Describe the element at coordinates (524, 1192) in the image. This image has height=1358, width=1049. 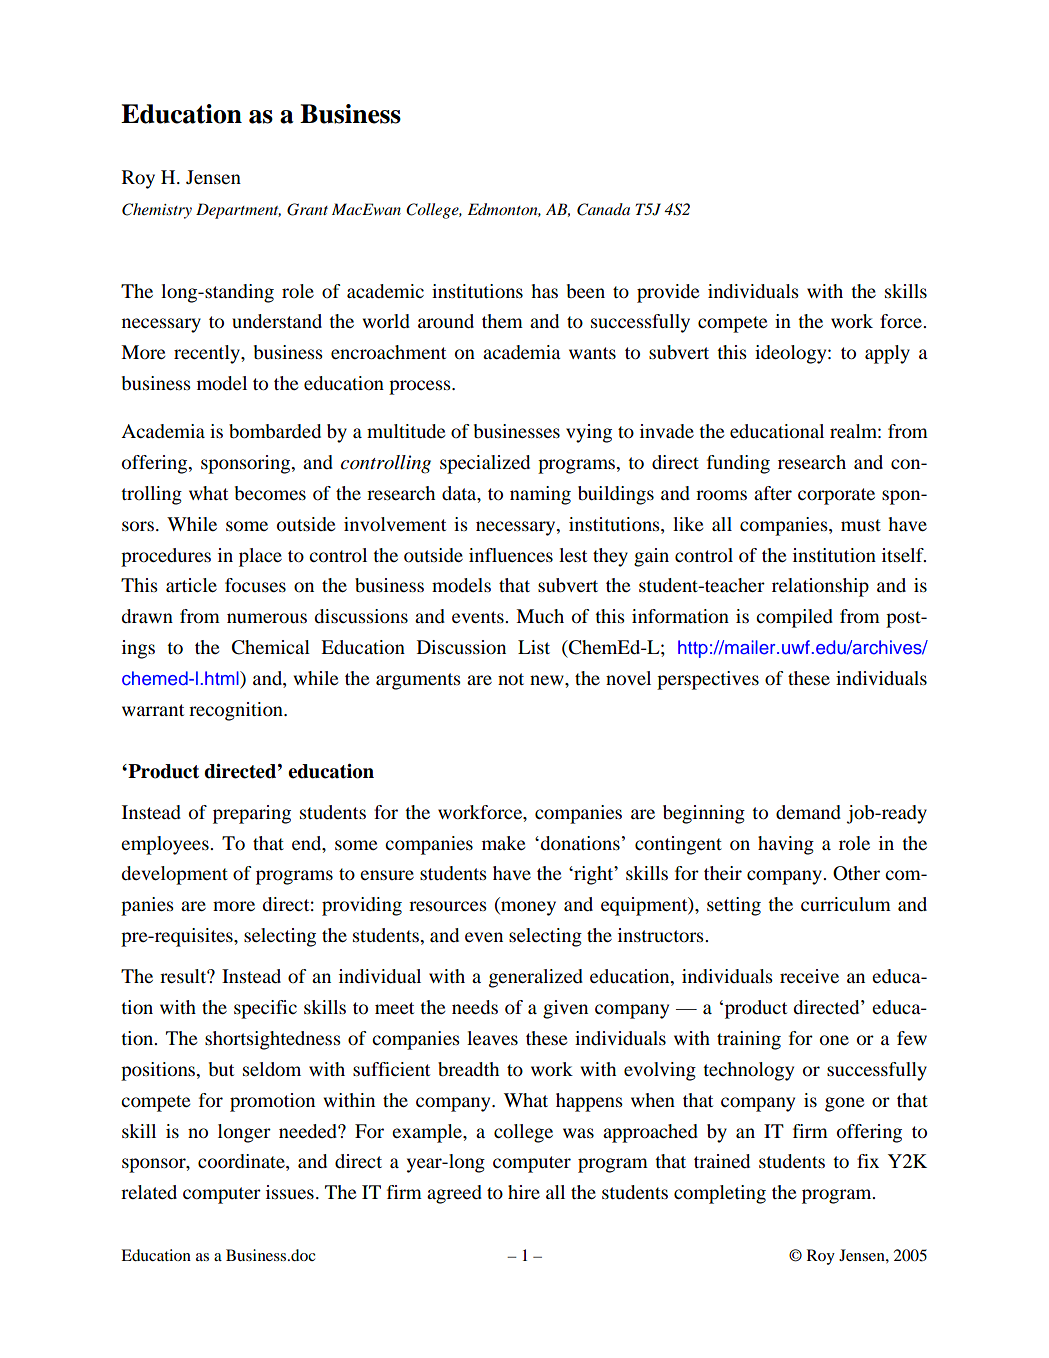
I see `hire` at that location.
